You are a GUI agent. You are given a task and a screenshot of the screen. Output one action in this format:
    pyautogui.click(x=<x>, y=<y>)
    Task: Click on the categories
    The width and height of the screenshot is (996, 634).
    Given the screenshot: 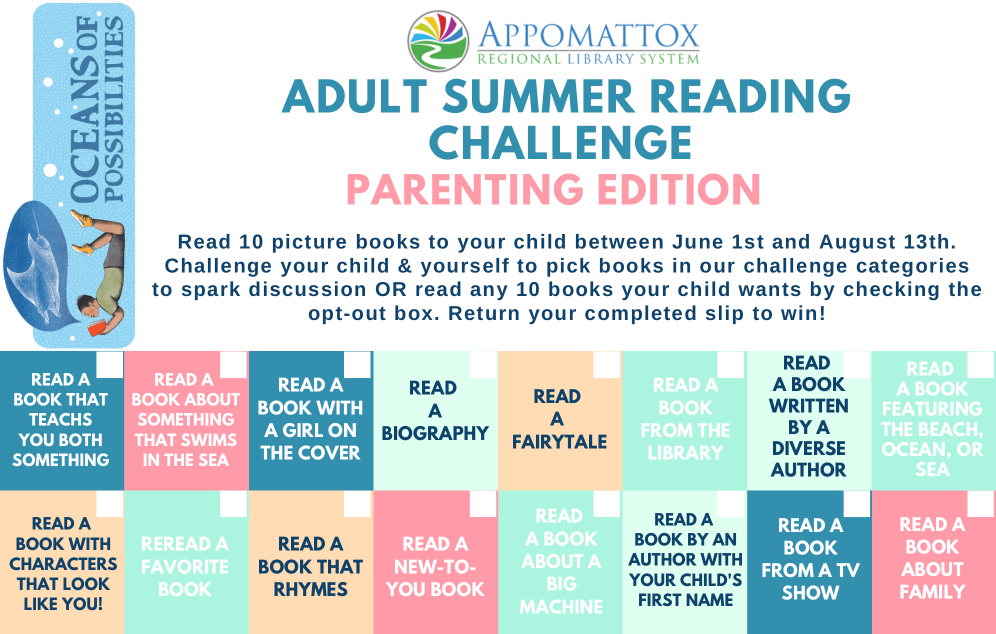 What is the action you would take?
    pyautogui.click(x=913, y=267)
